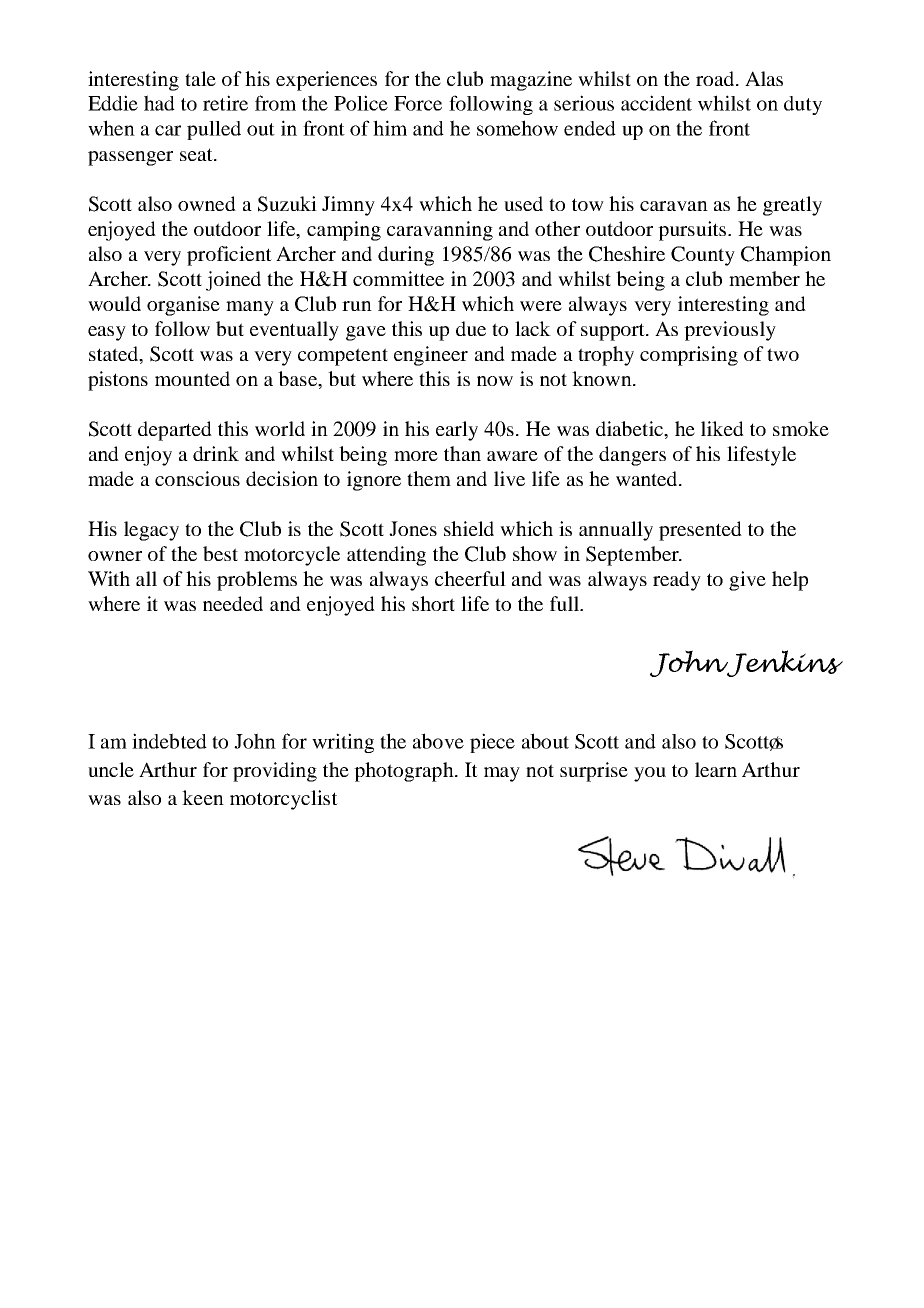  I want to click on engineer, so click(431, 356).
